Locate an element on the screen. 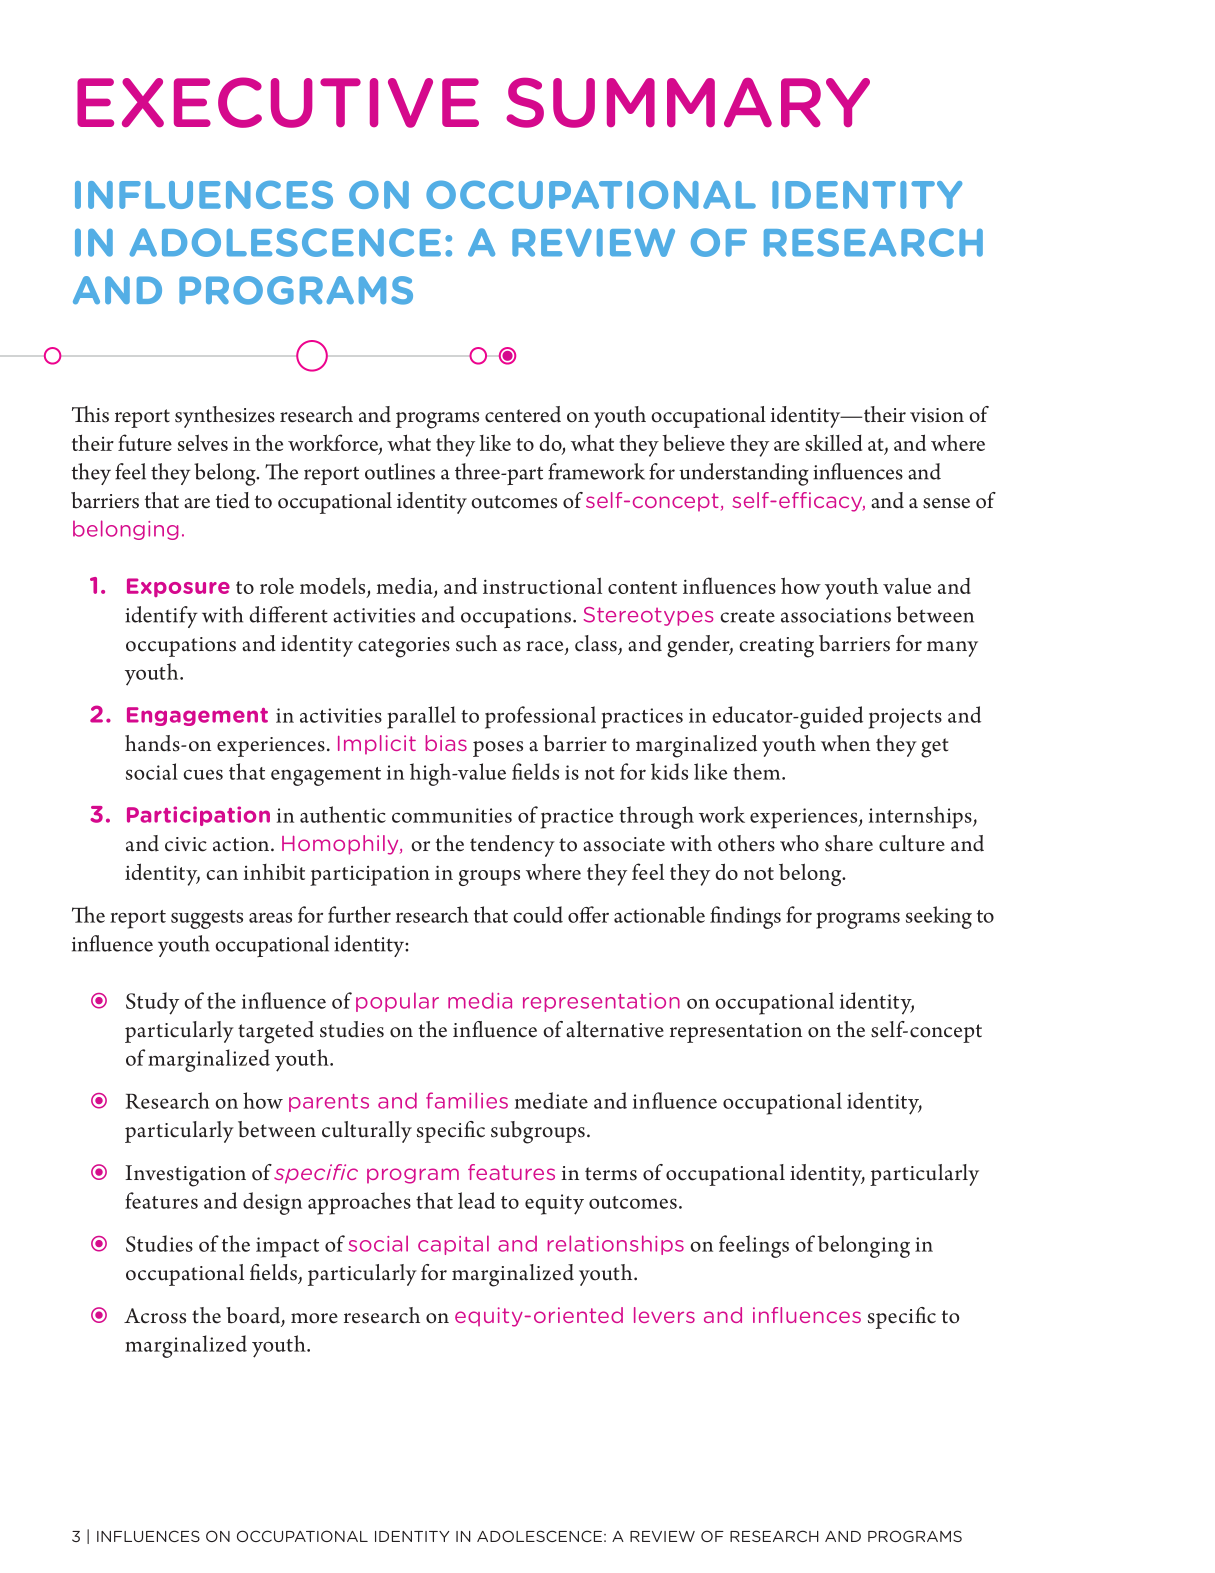 This screenshot has width=1215, height=1573. selves is located at coordinates (203, 442).
